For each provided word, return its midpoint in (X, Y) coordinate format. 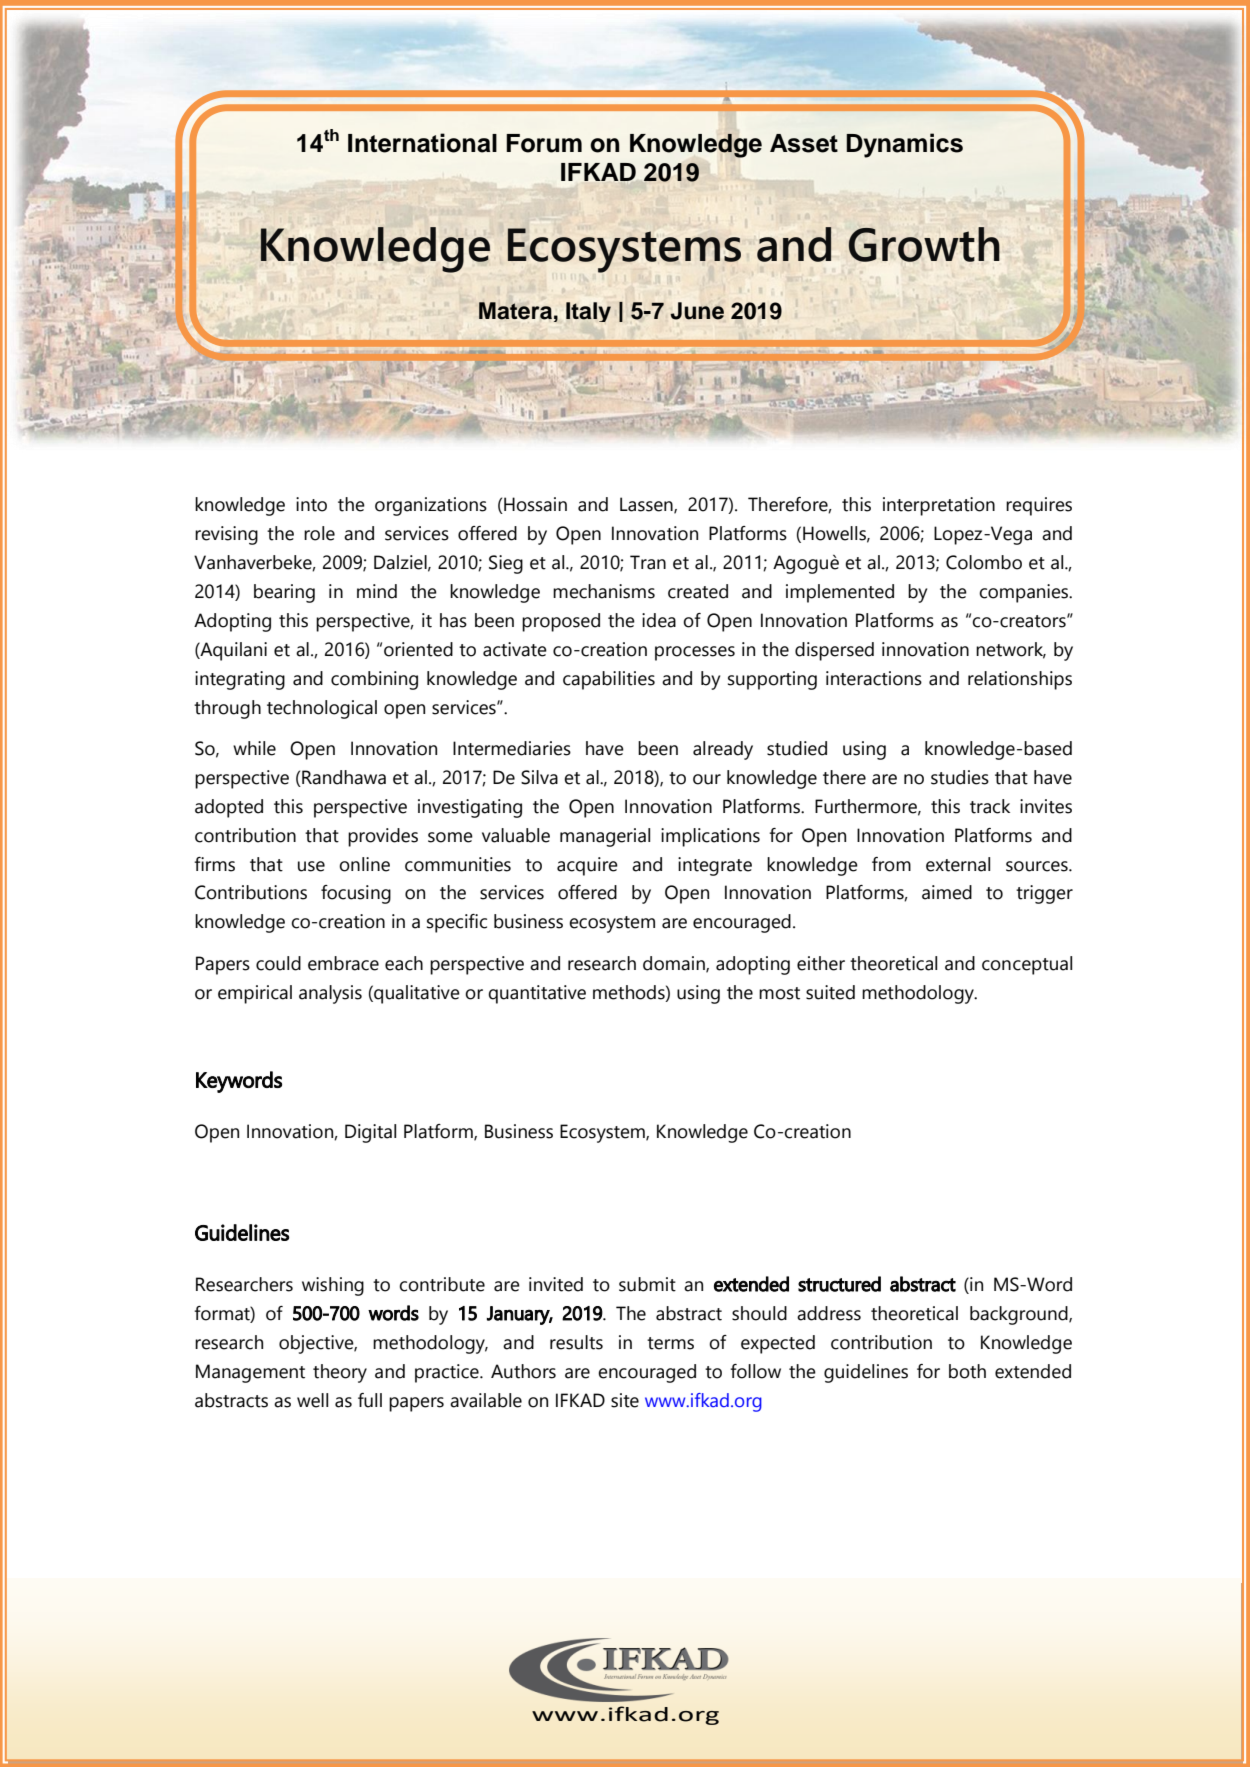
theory (340, 1373)
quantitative (537, 994)
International (422, 143)
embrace (343, 963)
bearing (284, 593)
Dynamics (904, 145)
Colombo (984, 562)
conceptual (1027, 965)
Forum (544, 143)
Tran (648, 562)
